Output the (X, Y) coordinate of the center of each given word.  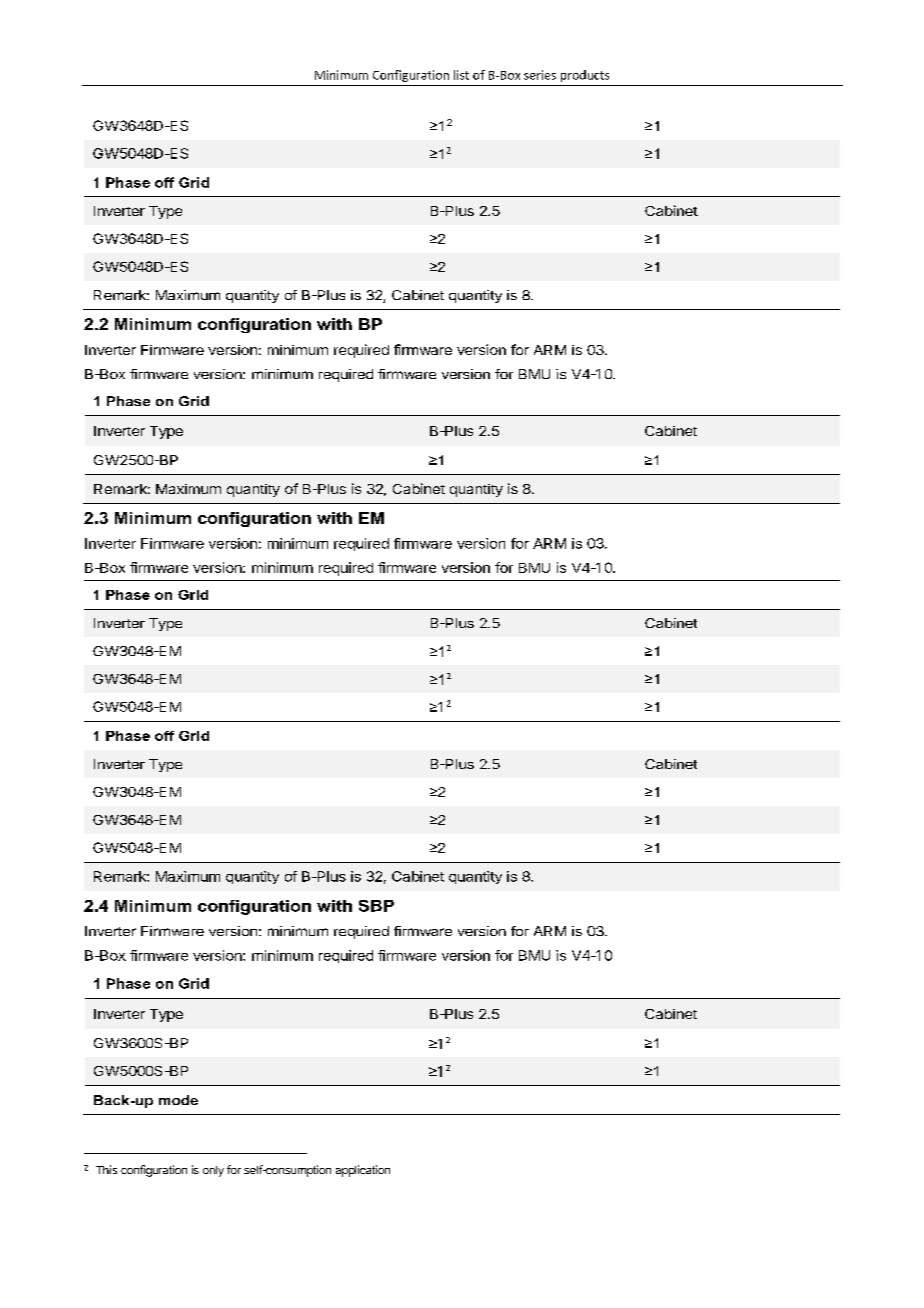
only (213, 1171)
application (363, 1171)
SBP (376, 906)
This (106, 1169)
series (540, 75)
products (585, 76)
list (461, 75)
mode (178, 1100)
